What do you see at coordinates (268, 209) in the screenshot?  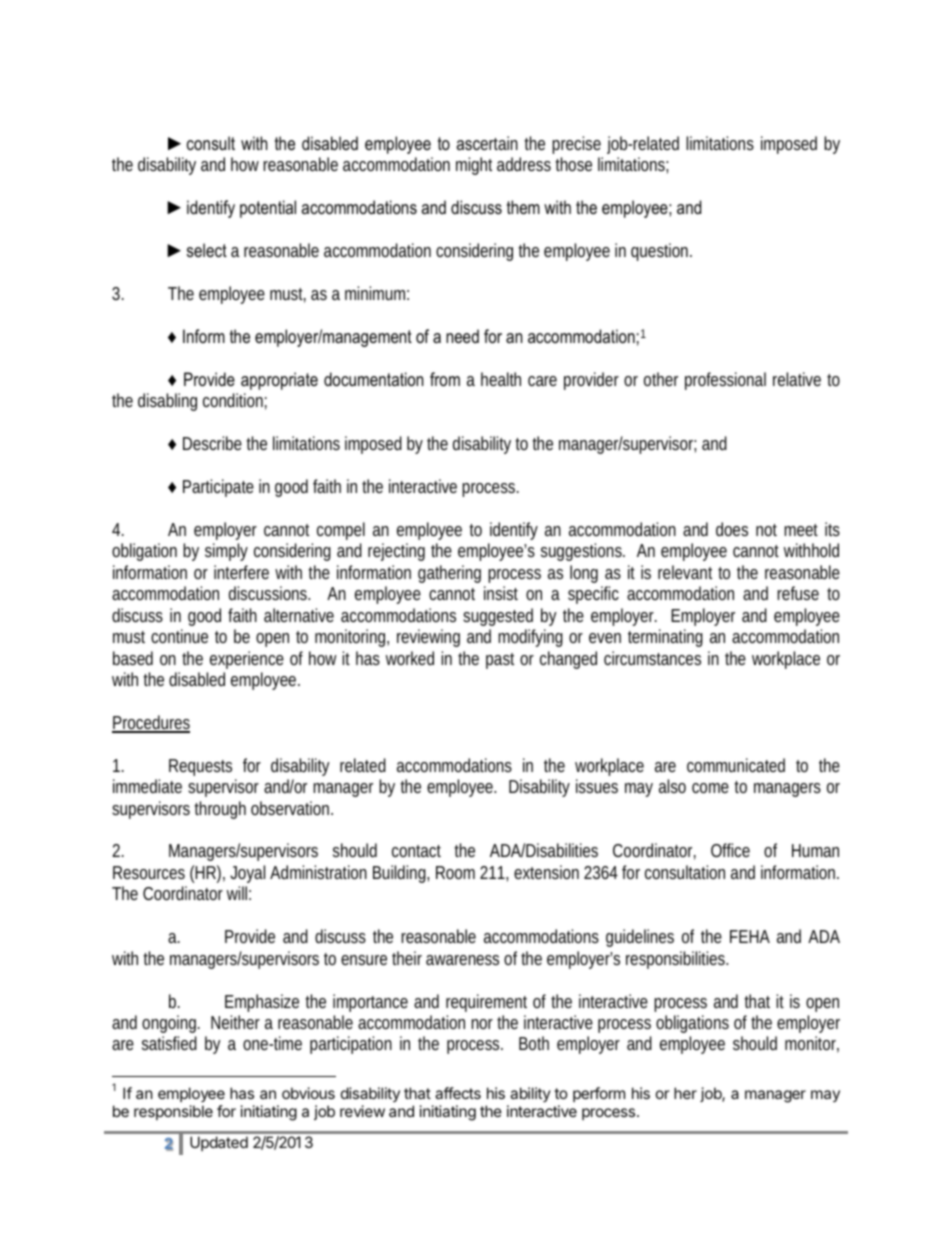 I see `potential` at bounding box center [268, 209].
